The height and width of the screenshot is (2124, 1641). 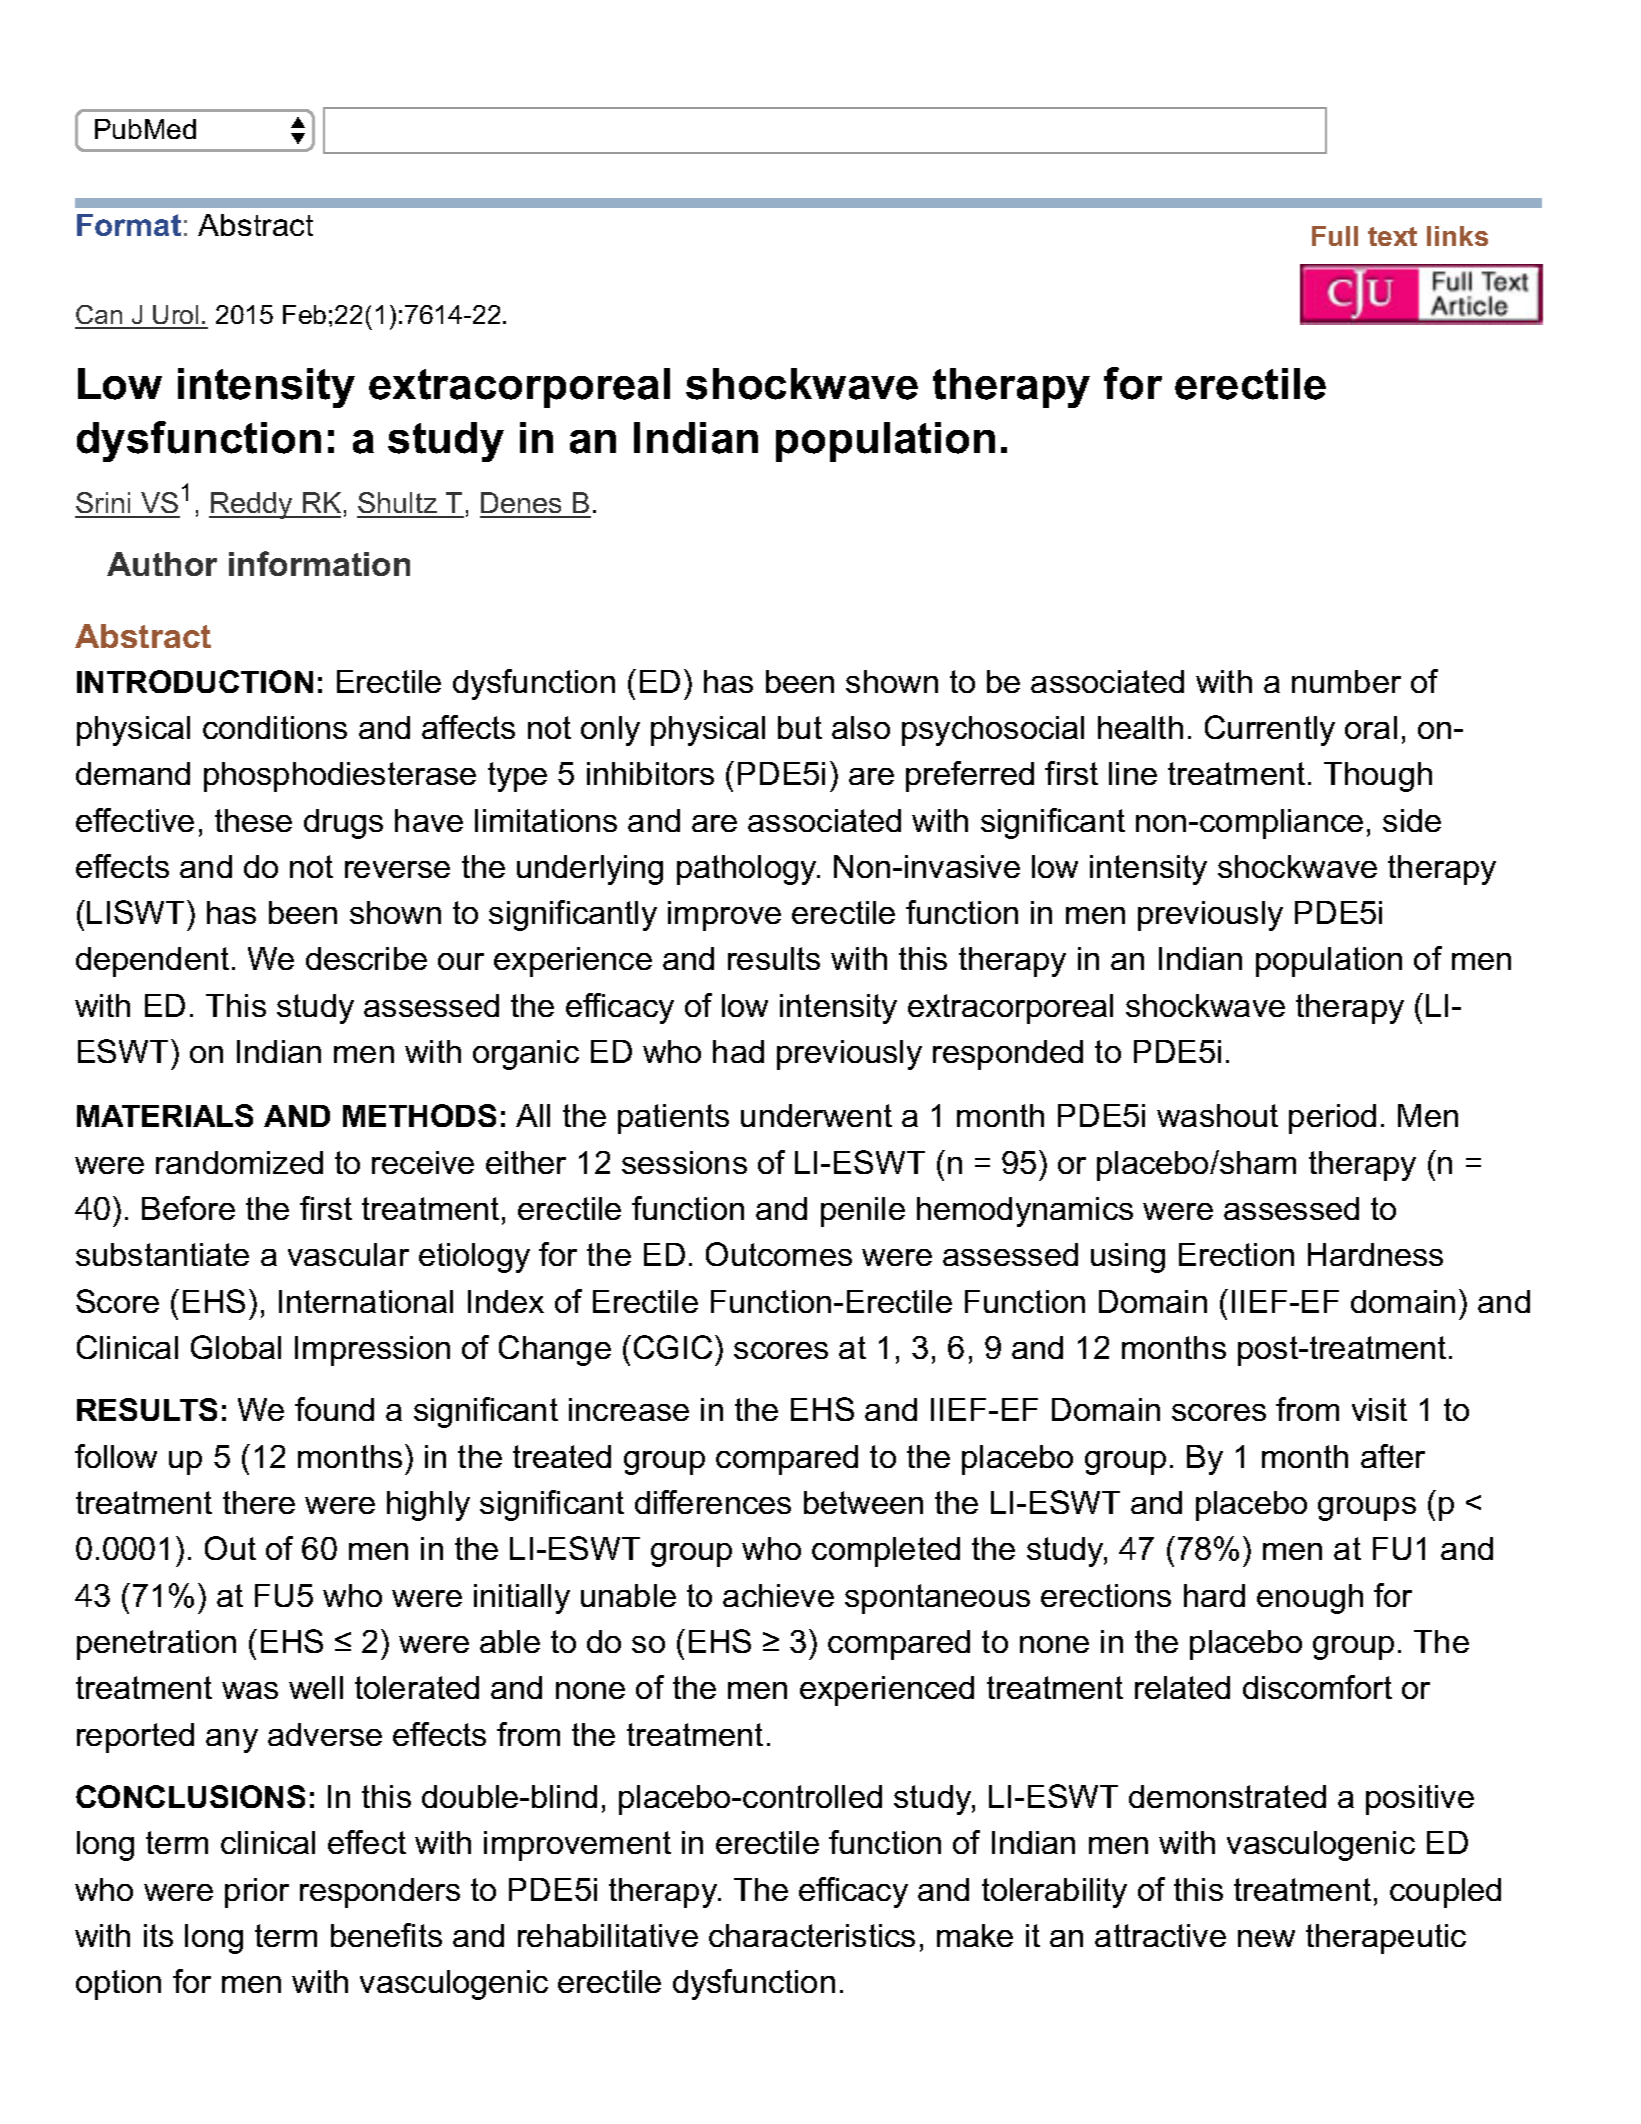 What do you see at coordinates (398, 504) in the screenshot?
I see `Shultz` at bounding box center [398, 504].
